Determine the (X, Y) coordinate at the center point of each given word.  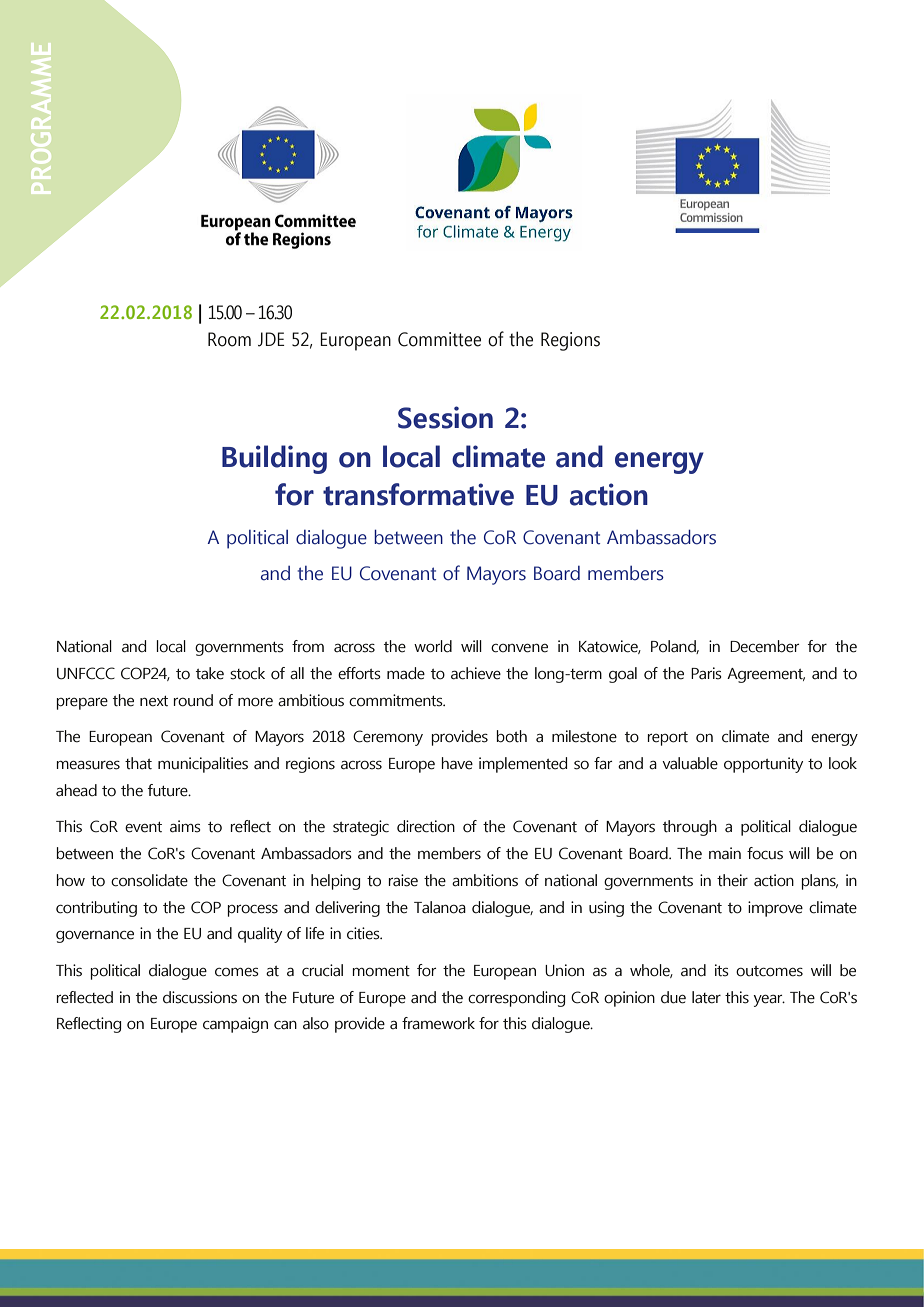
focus (765, 853)
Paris (706, 673)
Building (274, 459)
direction (426, 826)
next (154, 701)
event (143, 827)
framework (438, 1023)
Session (445, 417)
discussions (200, 997)
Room (229, 339)
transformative (418, 494)
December (764, 646)
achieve (476, 673)
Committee (439, 339)
